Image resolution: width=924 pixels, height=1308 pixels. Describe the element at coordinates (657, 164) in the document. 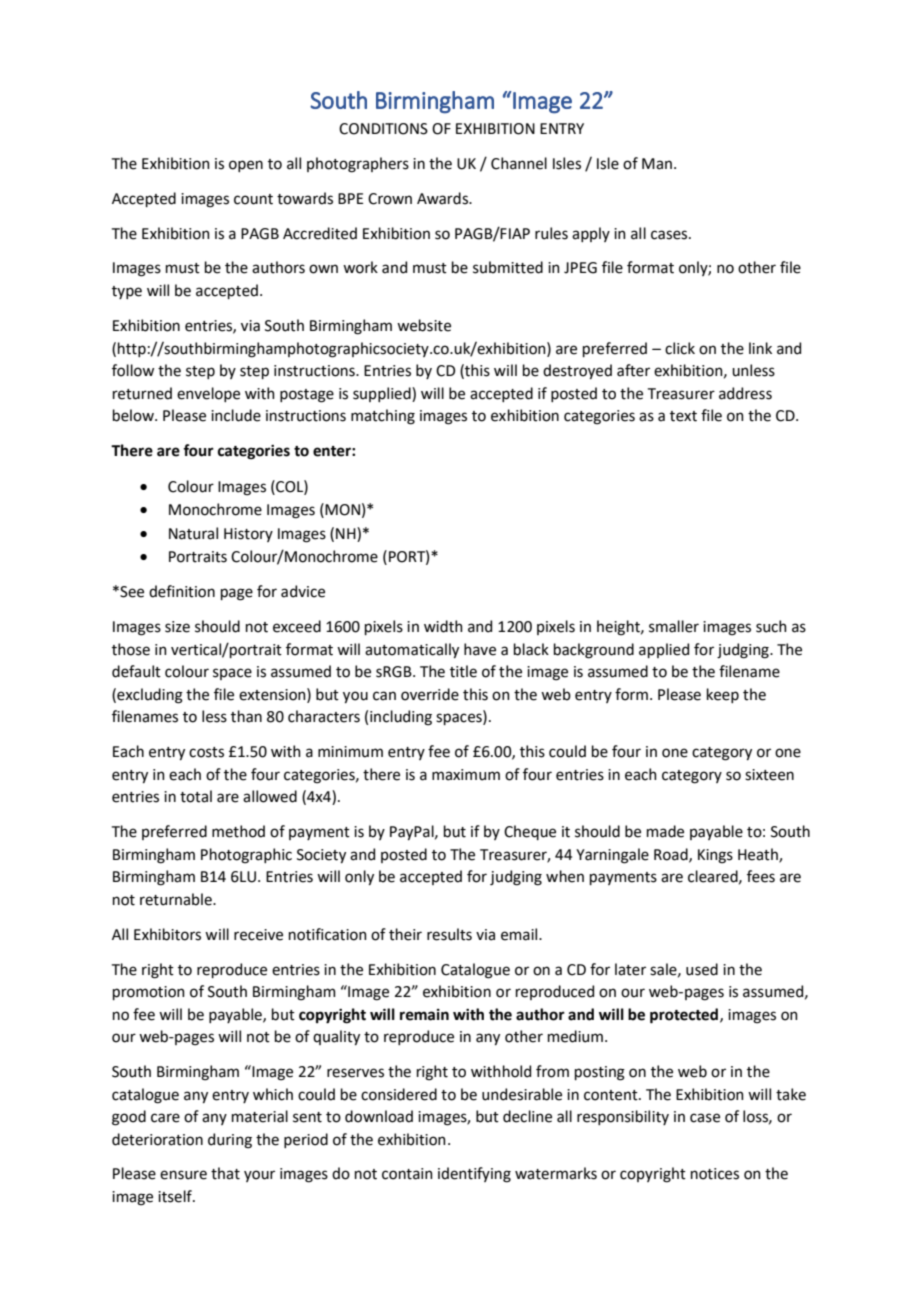

I see `Man` at that location.
